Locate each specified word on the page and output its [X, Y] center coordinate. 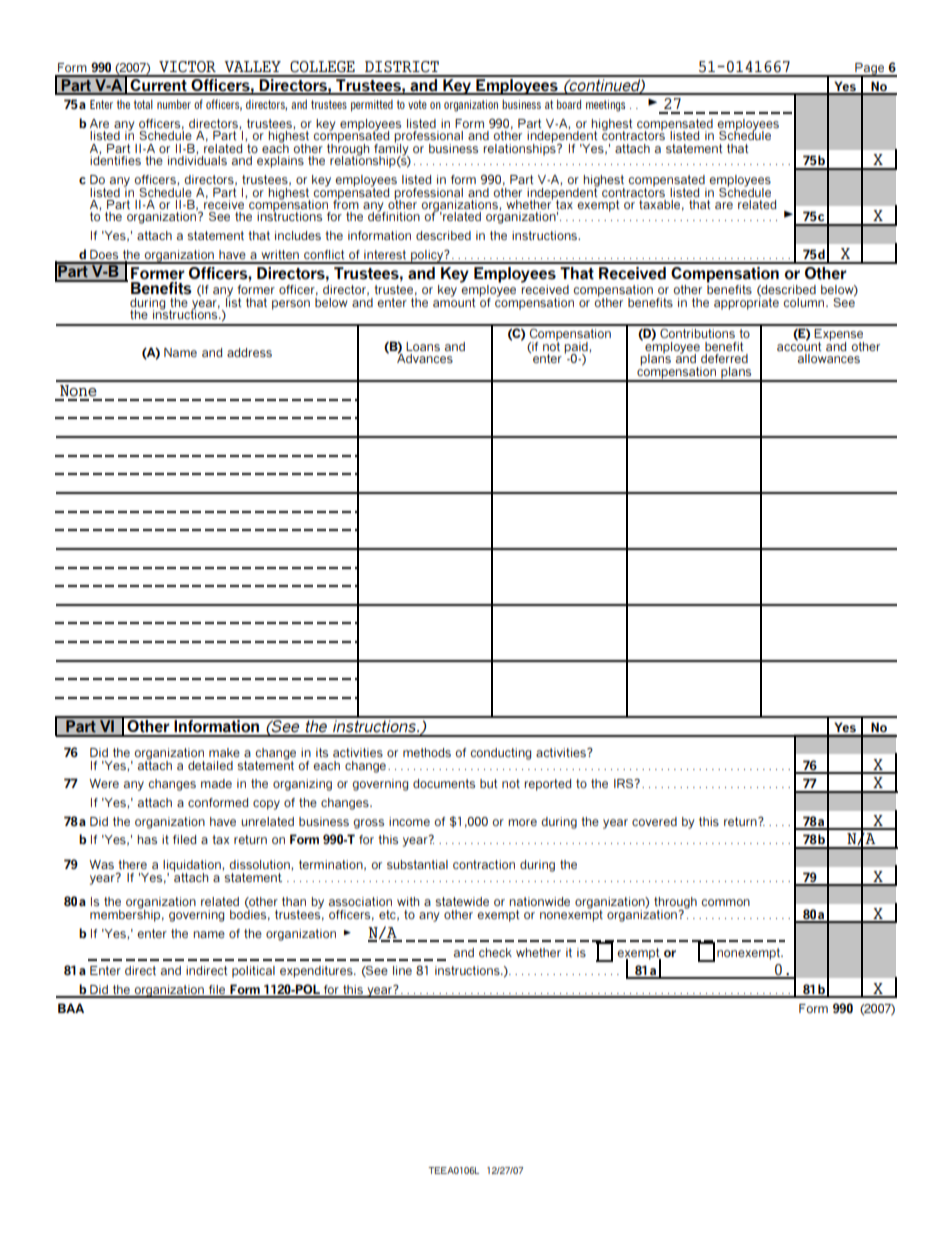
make [224, 752]
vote [417, 104]
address [249, 352]
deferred [724, 358]
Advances [425, 357]
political [253, 972]
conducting [500, 754]
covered [654, 821]
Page [870, 70]
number [174, 104]
